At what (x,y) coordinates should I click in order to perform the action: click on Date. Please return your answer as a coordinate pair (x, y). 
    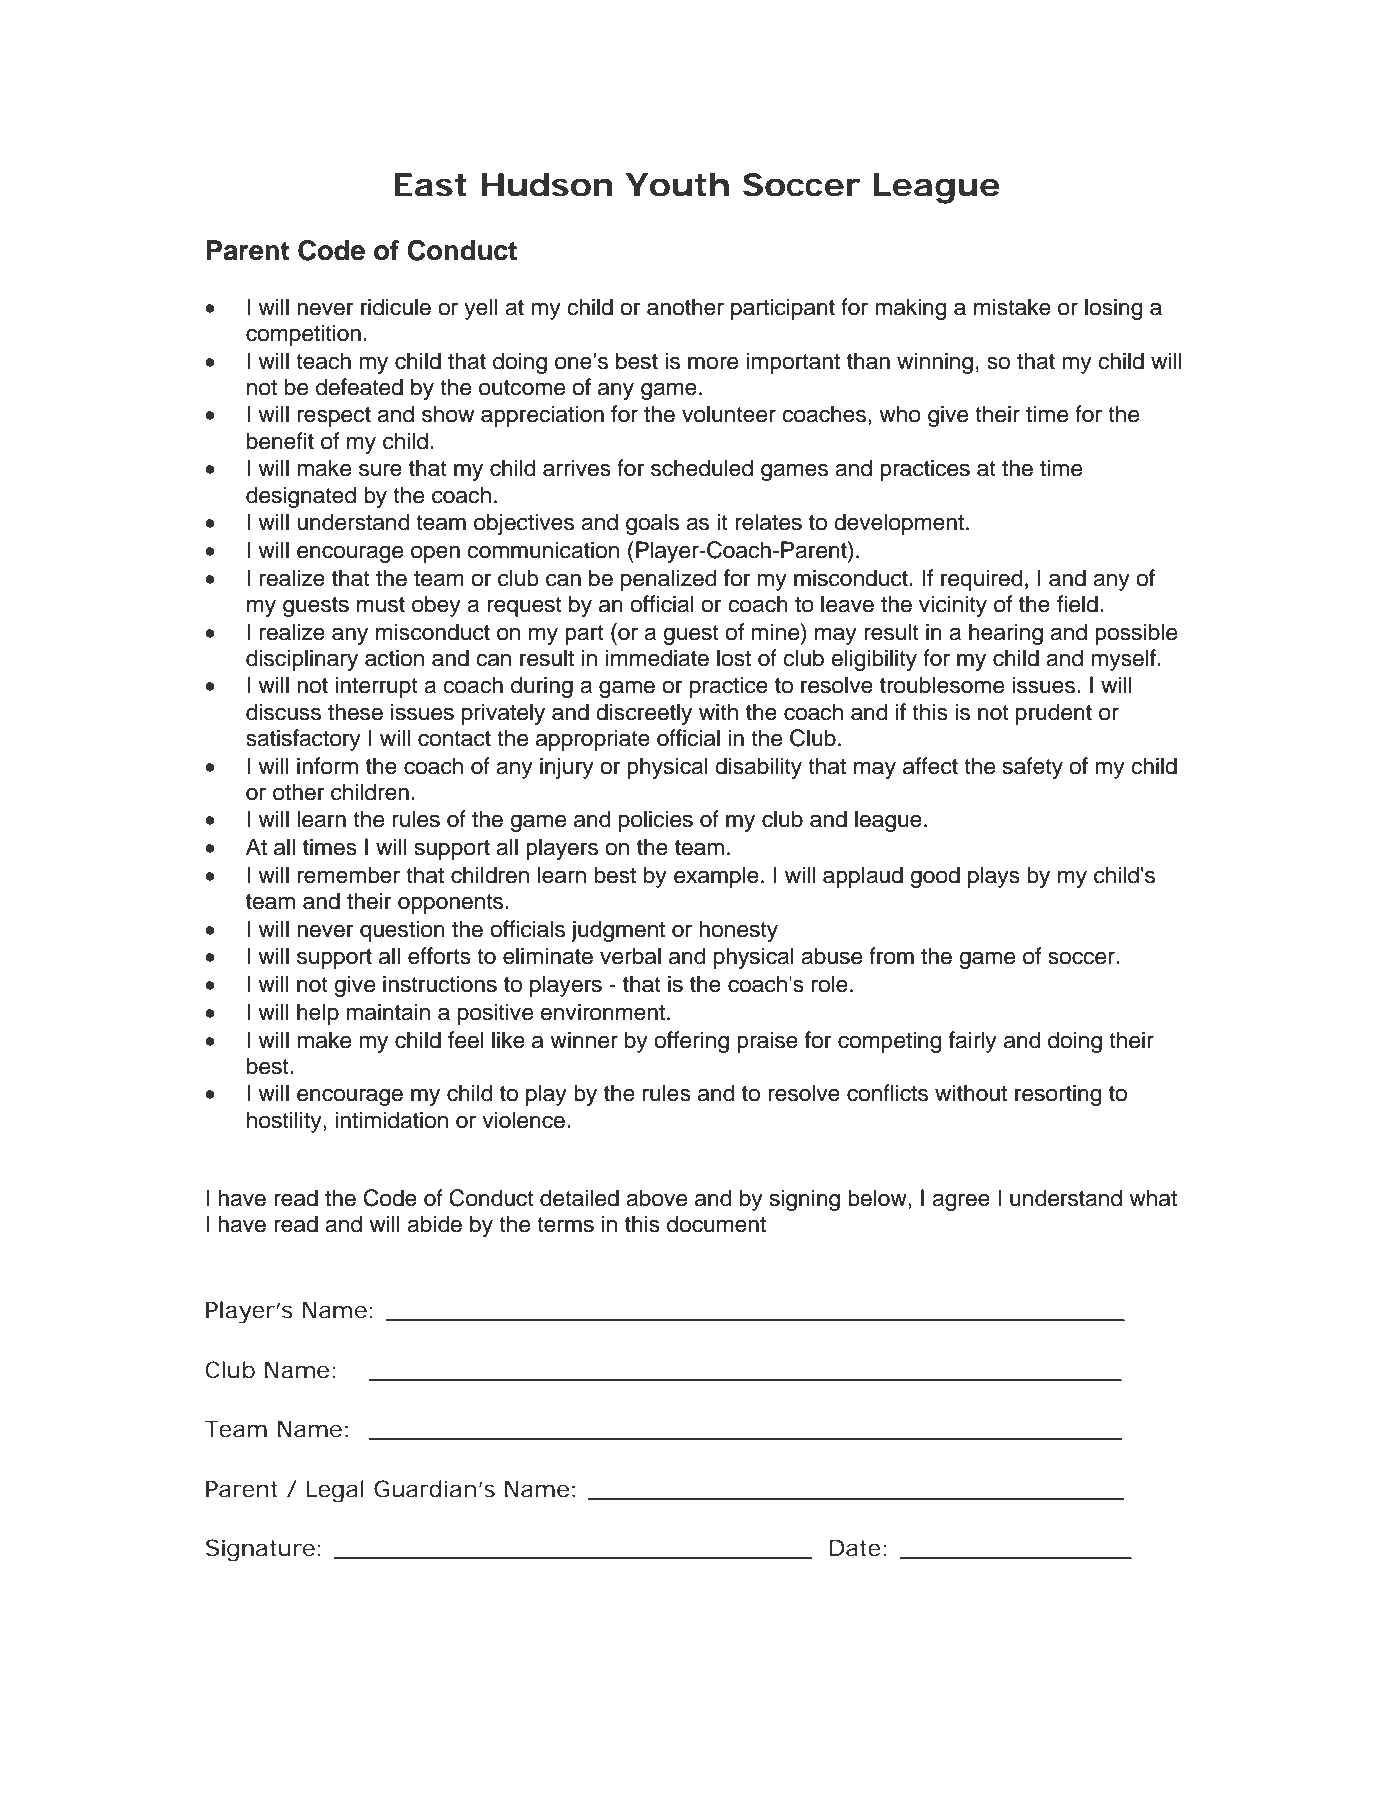
    Looking at the image, I should click on (855, 1548).
